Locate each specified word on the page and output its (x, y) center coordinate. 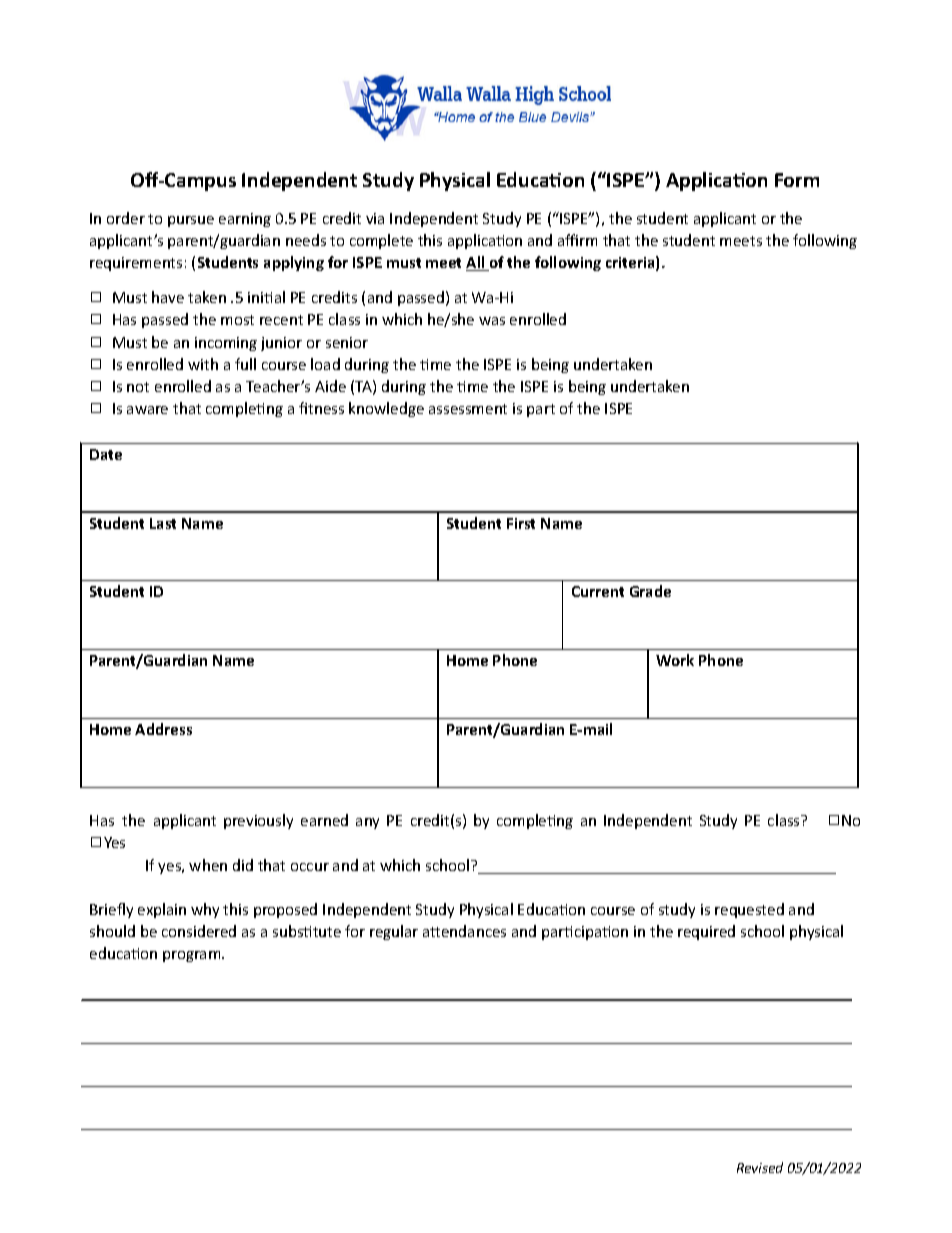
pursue (191, 221)
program (193, 956)
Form (797, 180)
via (375, 218)
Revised (760, 1167)
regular (394, 932)
